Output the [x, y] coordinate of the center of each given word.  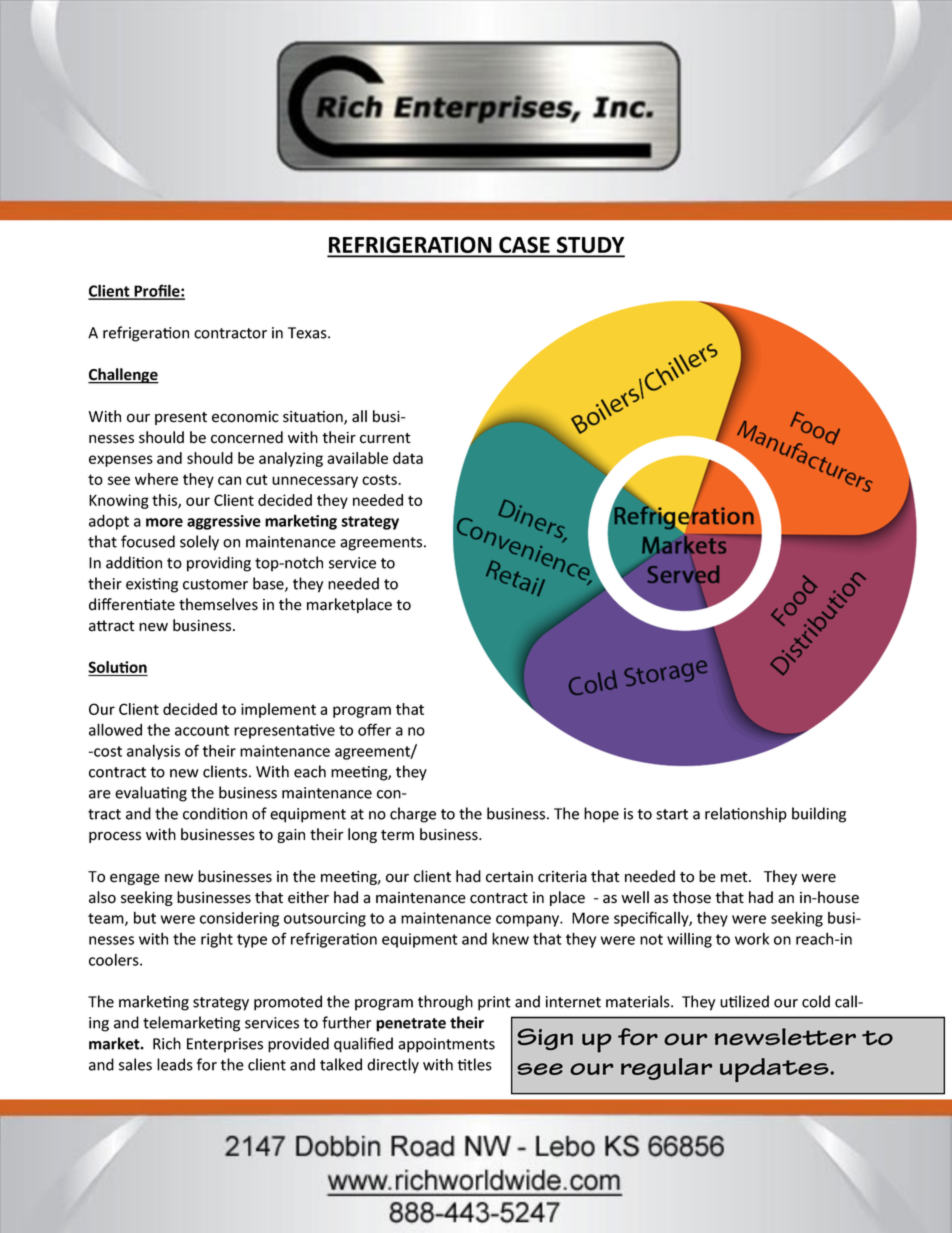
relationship [746, 815]
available [357, 458]
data [408, 458]
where [156, 479]
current [385, 438]
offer [374, 729]
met [735, 877]
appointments [446, 1045]
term [397, 835]
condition [215, 813]
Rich [167, 1043]
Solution [118, 668]
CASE [524, 246]
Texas [308, 333]
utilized [744, 1001]
